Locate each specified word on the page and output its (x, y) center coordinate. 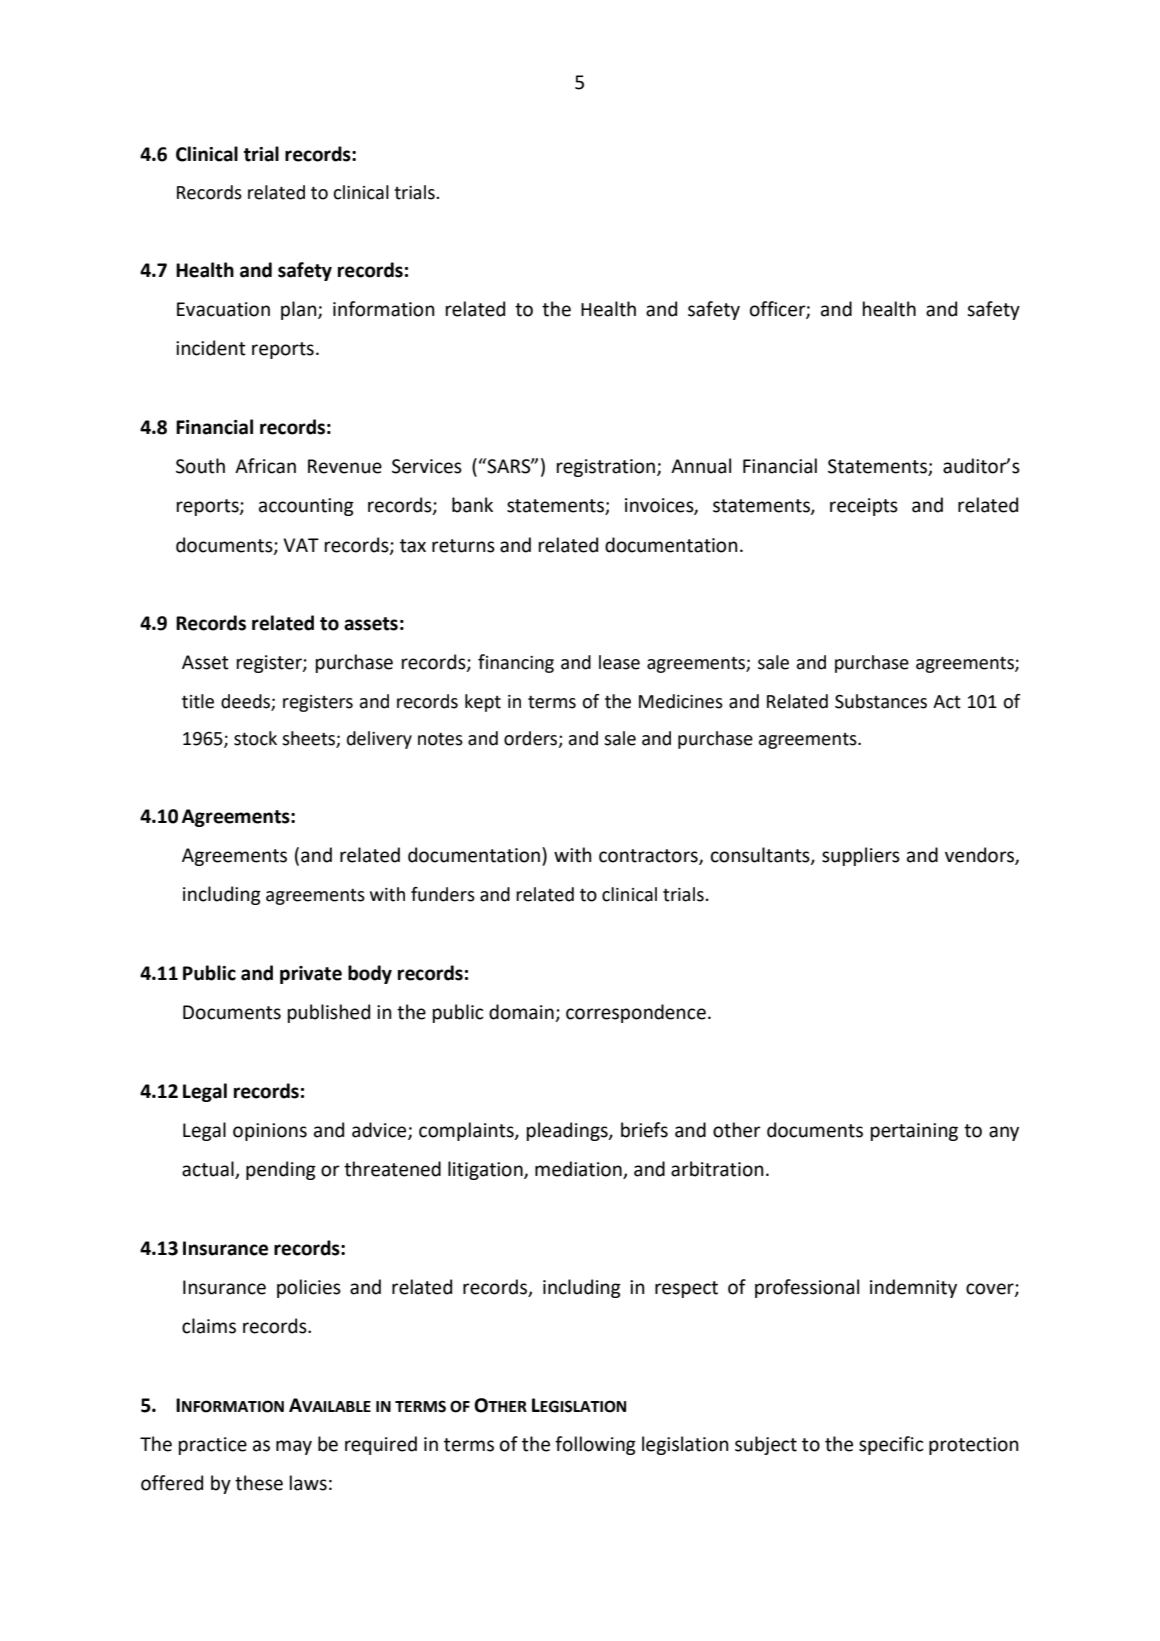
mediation (579, 1170)
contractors (649, 857)
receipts (864, 507)
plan (300, 310)
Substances (881, 701)
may (294, 1447)
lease (619, 662)
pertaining (914, 1132)
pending (281, 1170)
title (198, 701)
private (311, 975)
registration (606, 468)
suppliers (861, 856)
